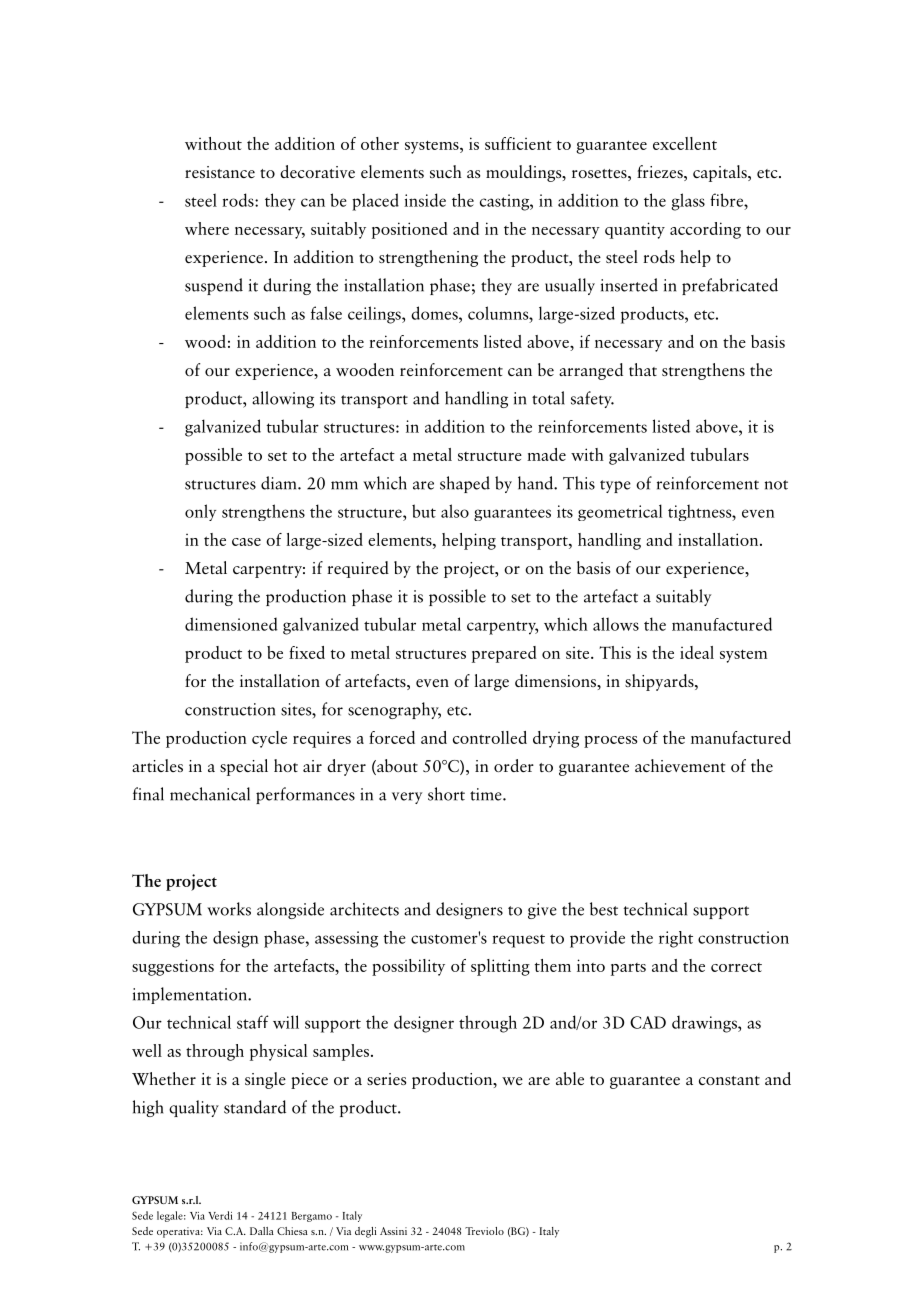 This screenshot has height=1308, width=924. I want to click on achievement, so click(680, 765).
